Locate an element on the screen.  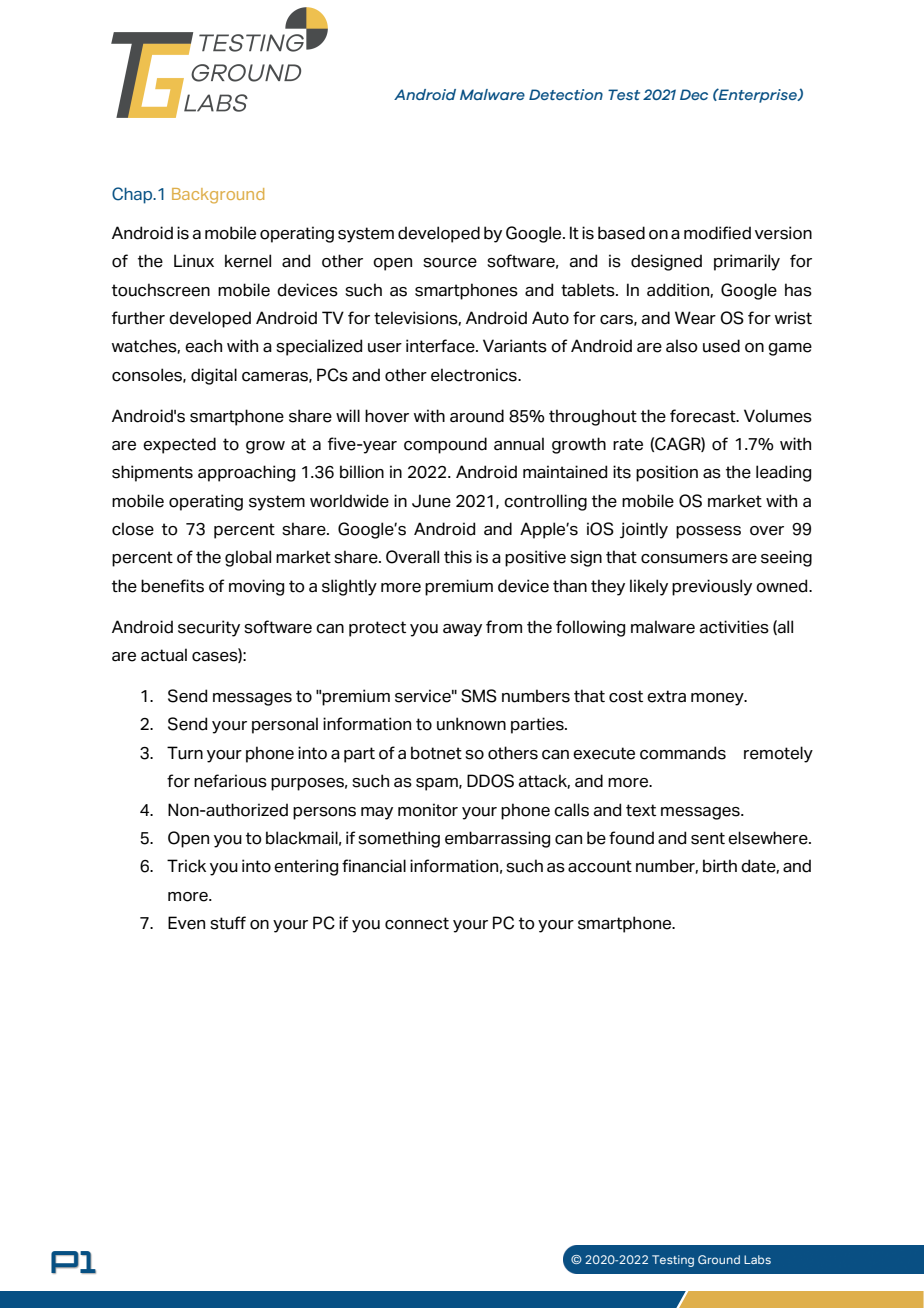
embarrassing is located at coordinates (497, 839).
